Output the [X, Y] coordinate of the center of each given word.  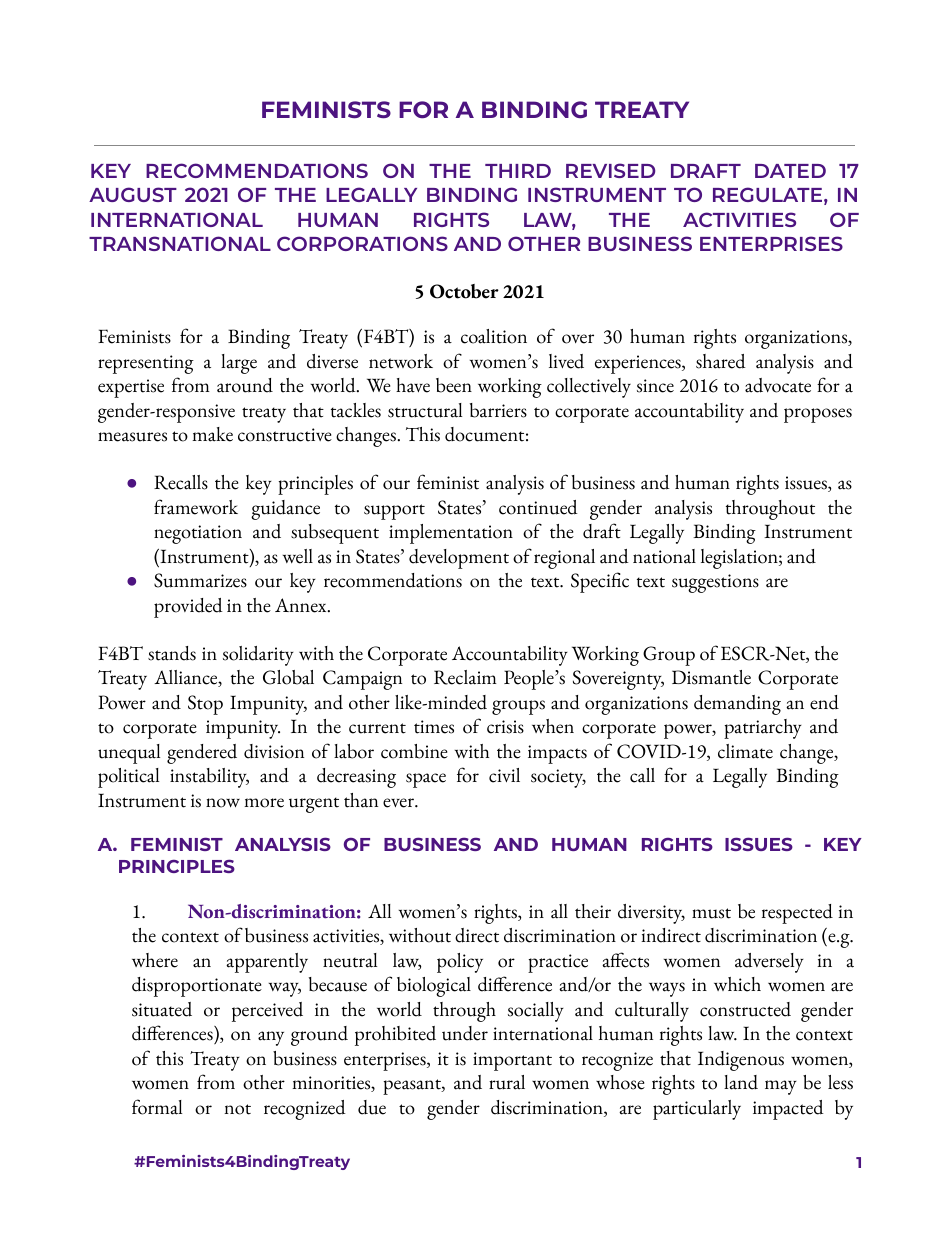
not [237, 1109]
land [741, 1082]
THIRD [518, 171]
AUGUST [133, 194]
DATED [790, 171]
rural [507, 1082]
